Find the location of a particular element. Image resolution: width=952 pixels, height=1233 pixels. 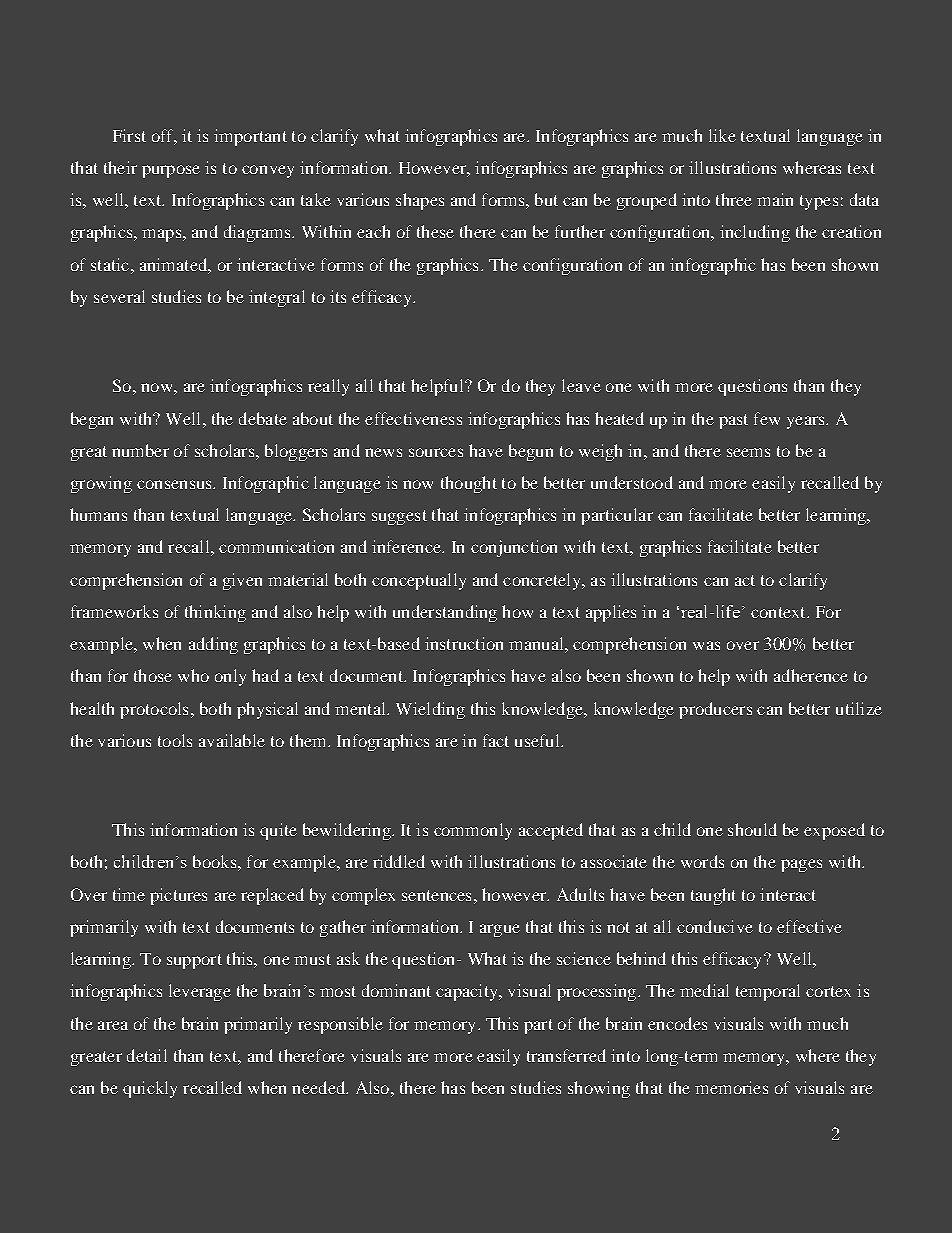

leave is located at coordinates (581, 385).
